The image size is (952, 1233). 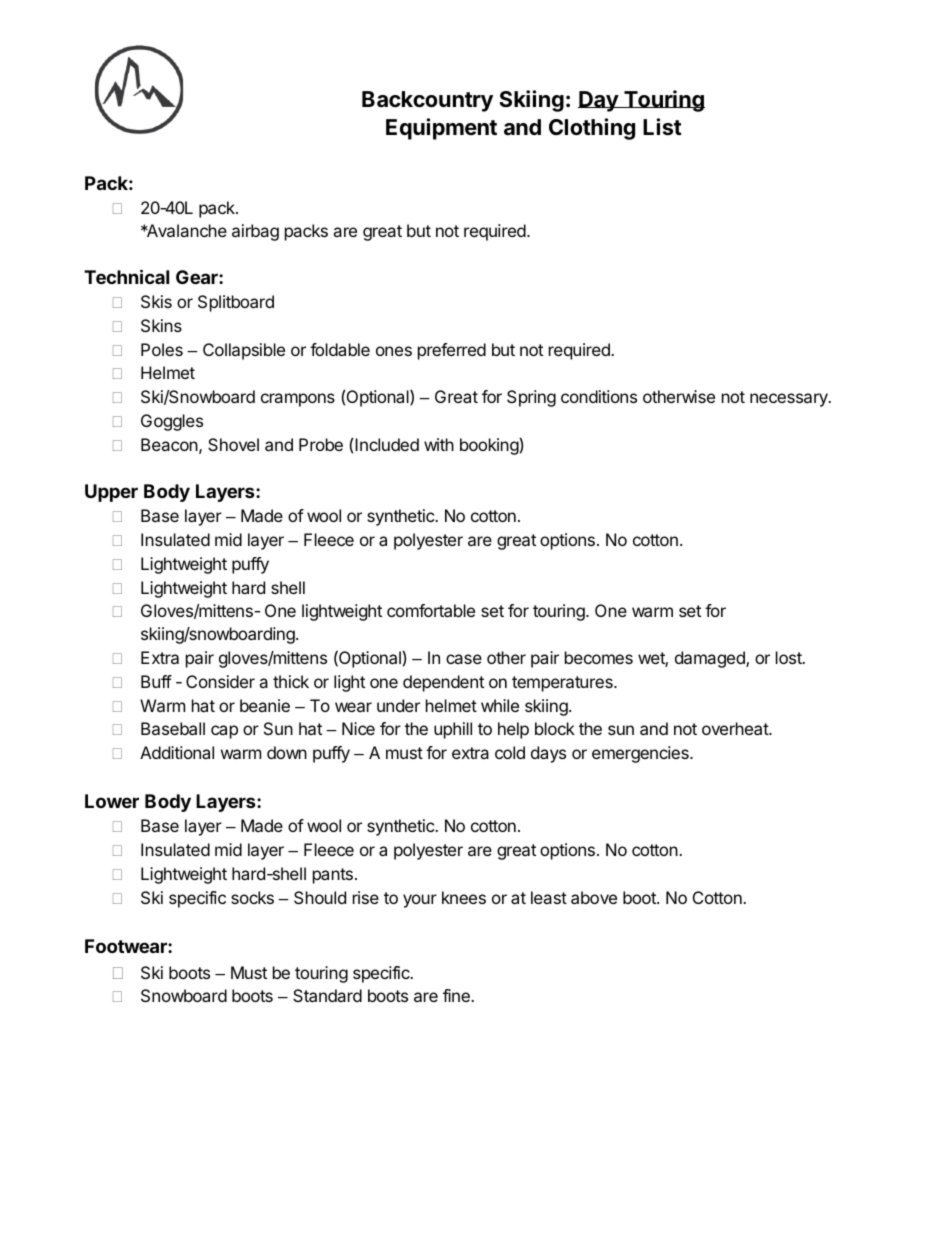 What do you see at coordinates (441, 129) in the document?
I see `Equipment` at bounding box center [441, 129].
